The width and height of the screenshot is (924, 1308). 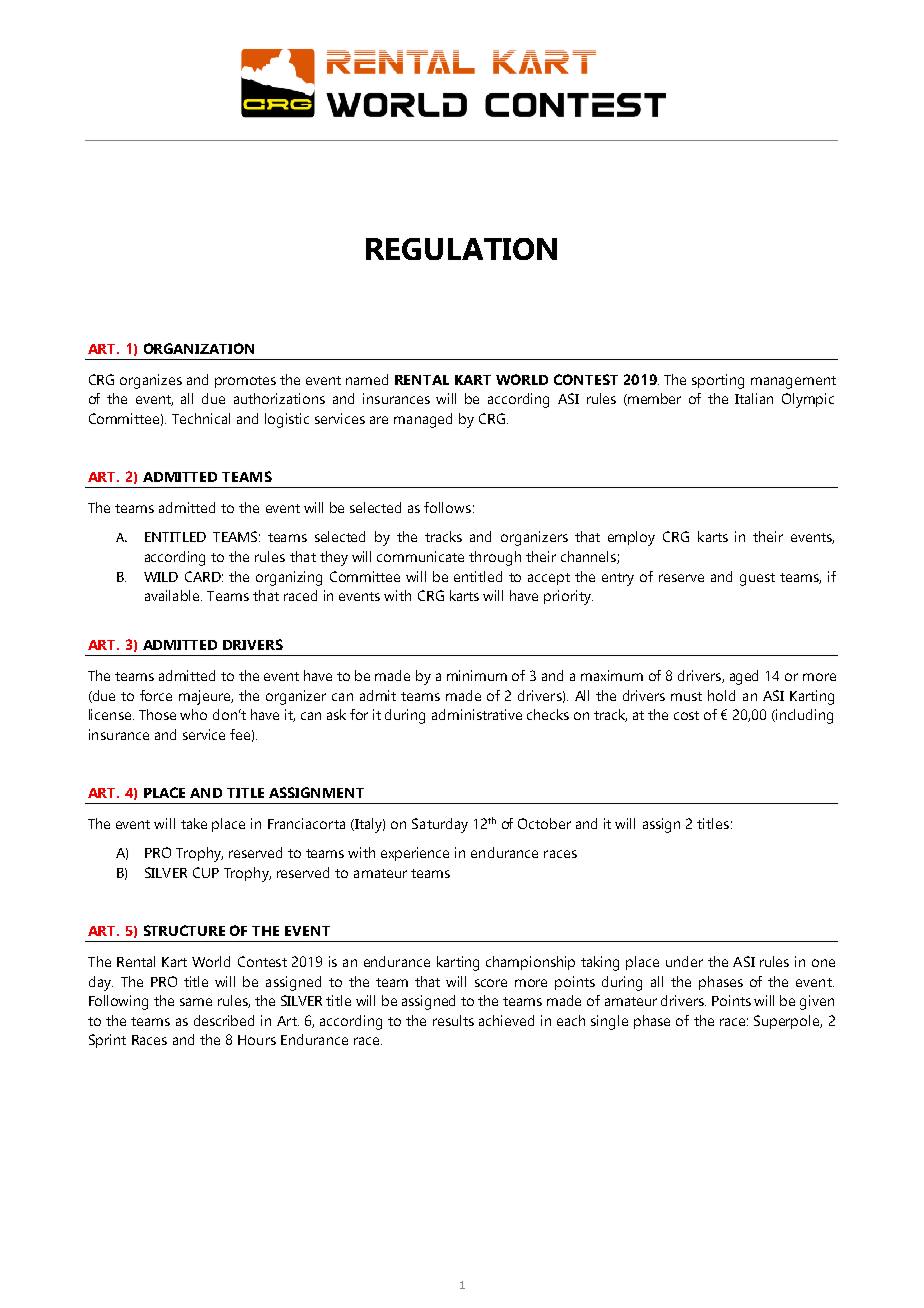 I want to click on results, so click(x=453, y=1020).
